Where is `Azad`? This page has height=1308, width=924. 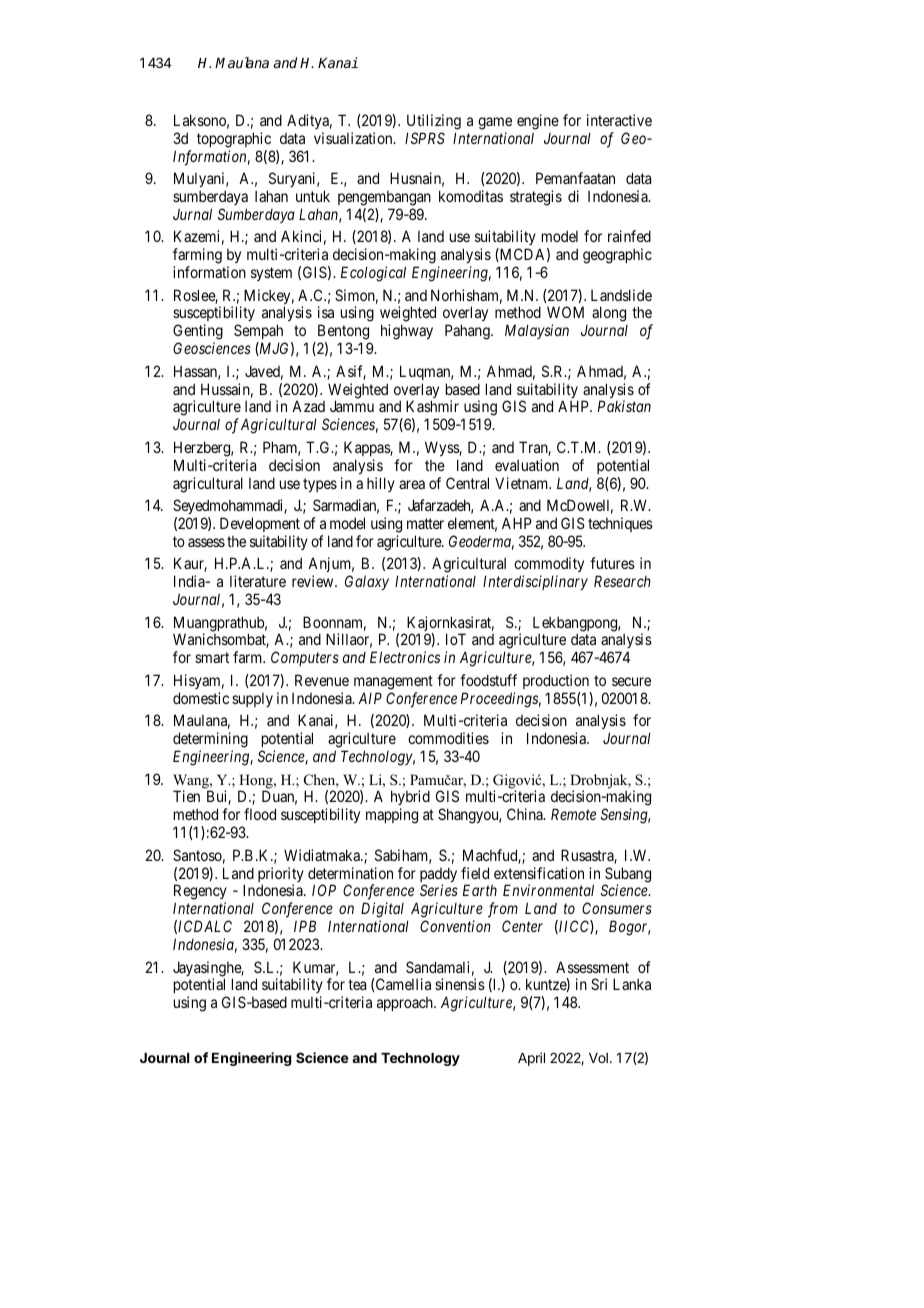 Azad is located at coordinates (308, 406).
